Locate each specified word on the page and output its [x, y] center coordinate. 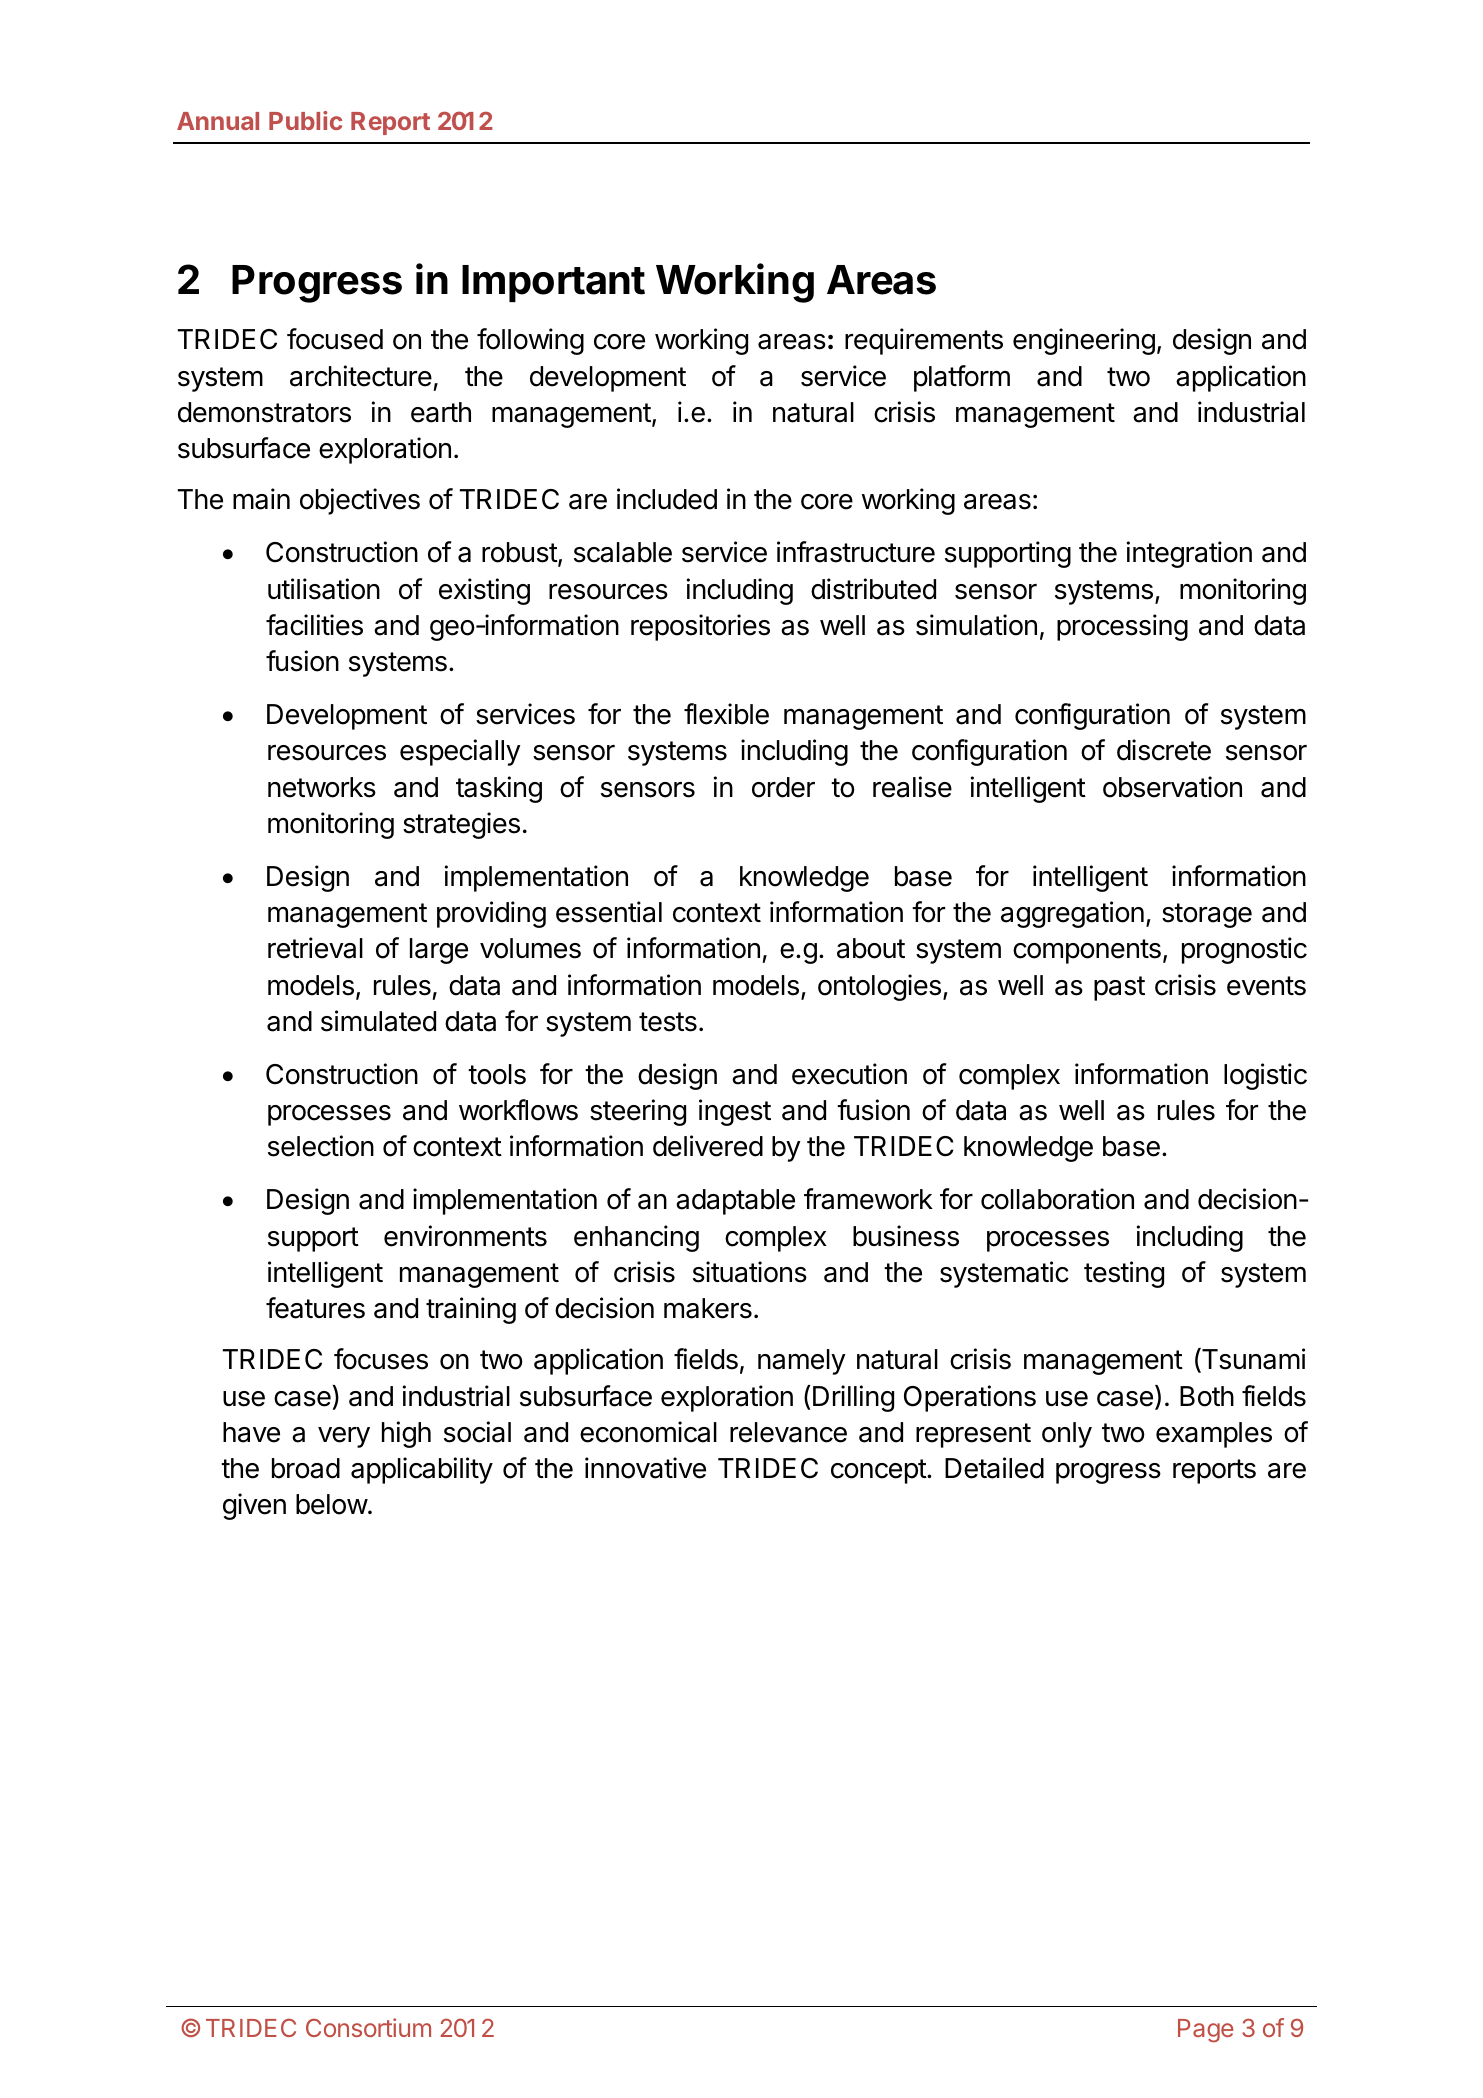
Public [305, 120]
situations [750, 1272]
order [783, 787]
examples [1214, 1435]
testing [1124, 1274]
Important [553, 283]
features [315, 1308]
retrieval [315, 948]
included [667, 499]
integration [1189, 554]
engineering [1084, 341]
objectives [360, 501]
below [332, 1504]
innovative [645, 1468]
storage [1207, 915]
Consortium [368, 2027]
